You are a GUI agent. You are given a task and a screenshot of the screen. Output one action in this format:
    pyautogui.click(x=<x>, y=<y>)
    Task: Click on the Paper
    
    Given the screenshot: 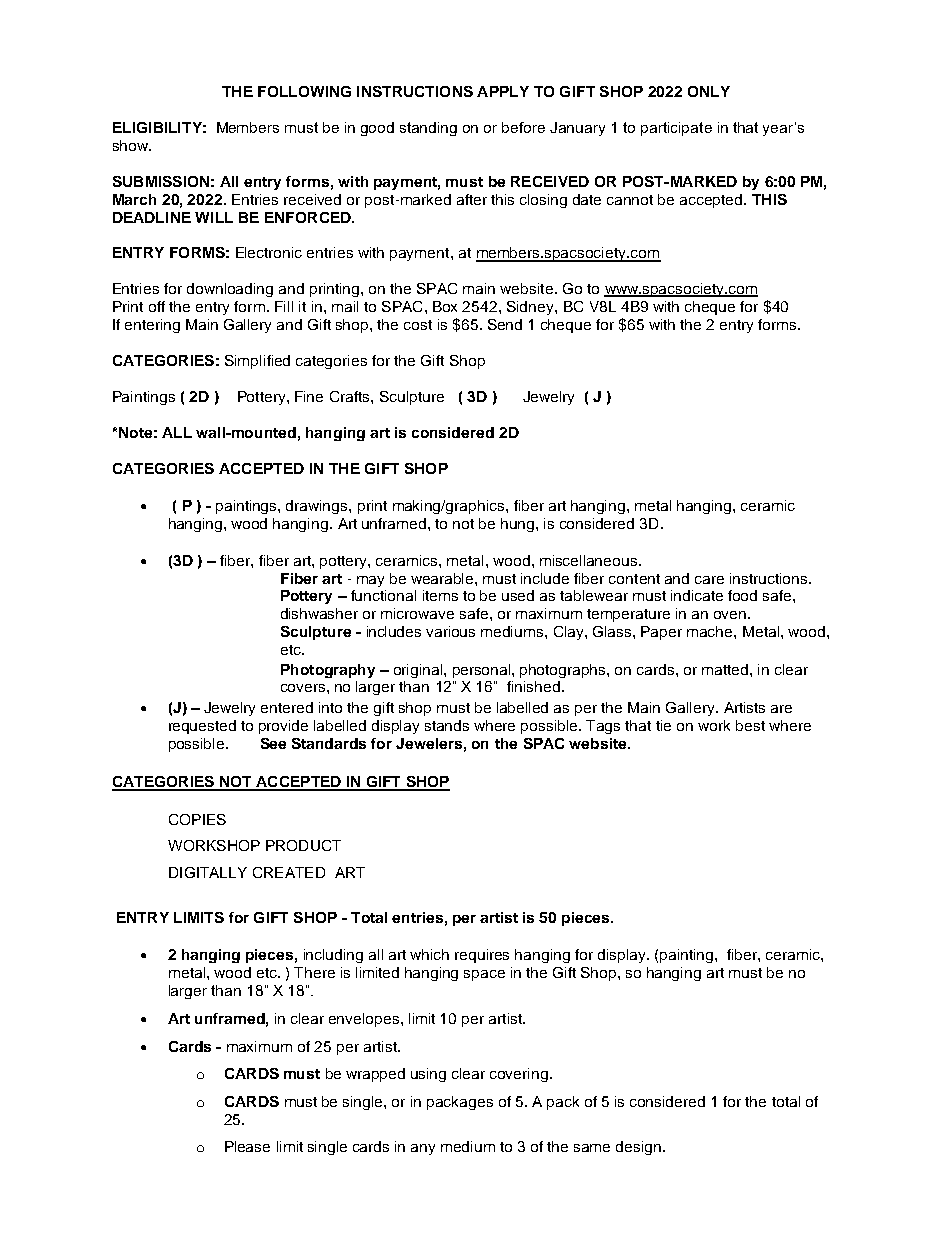 What is the action you would take?
    pyautogui.click(x=661, y=633)
